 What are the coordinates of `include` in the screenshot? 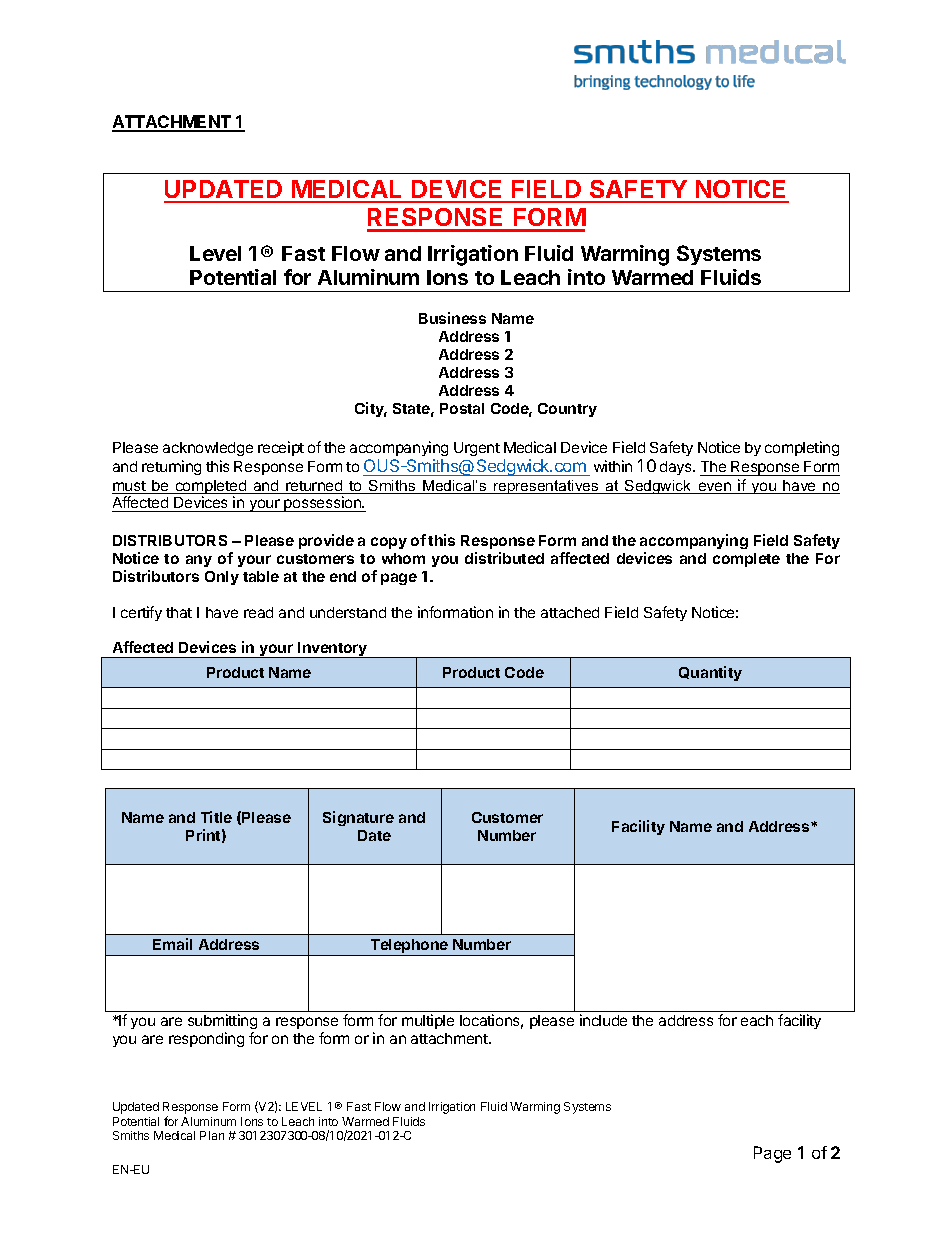 It's located at (603, 1020).
